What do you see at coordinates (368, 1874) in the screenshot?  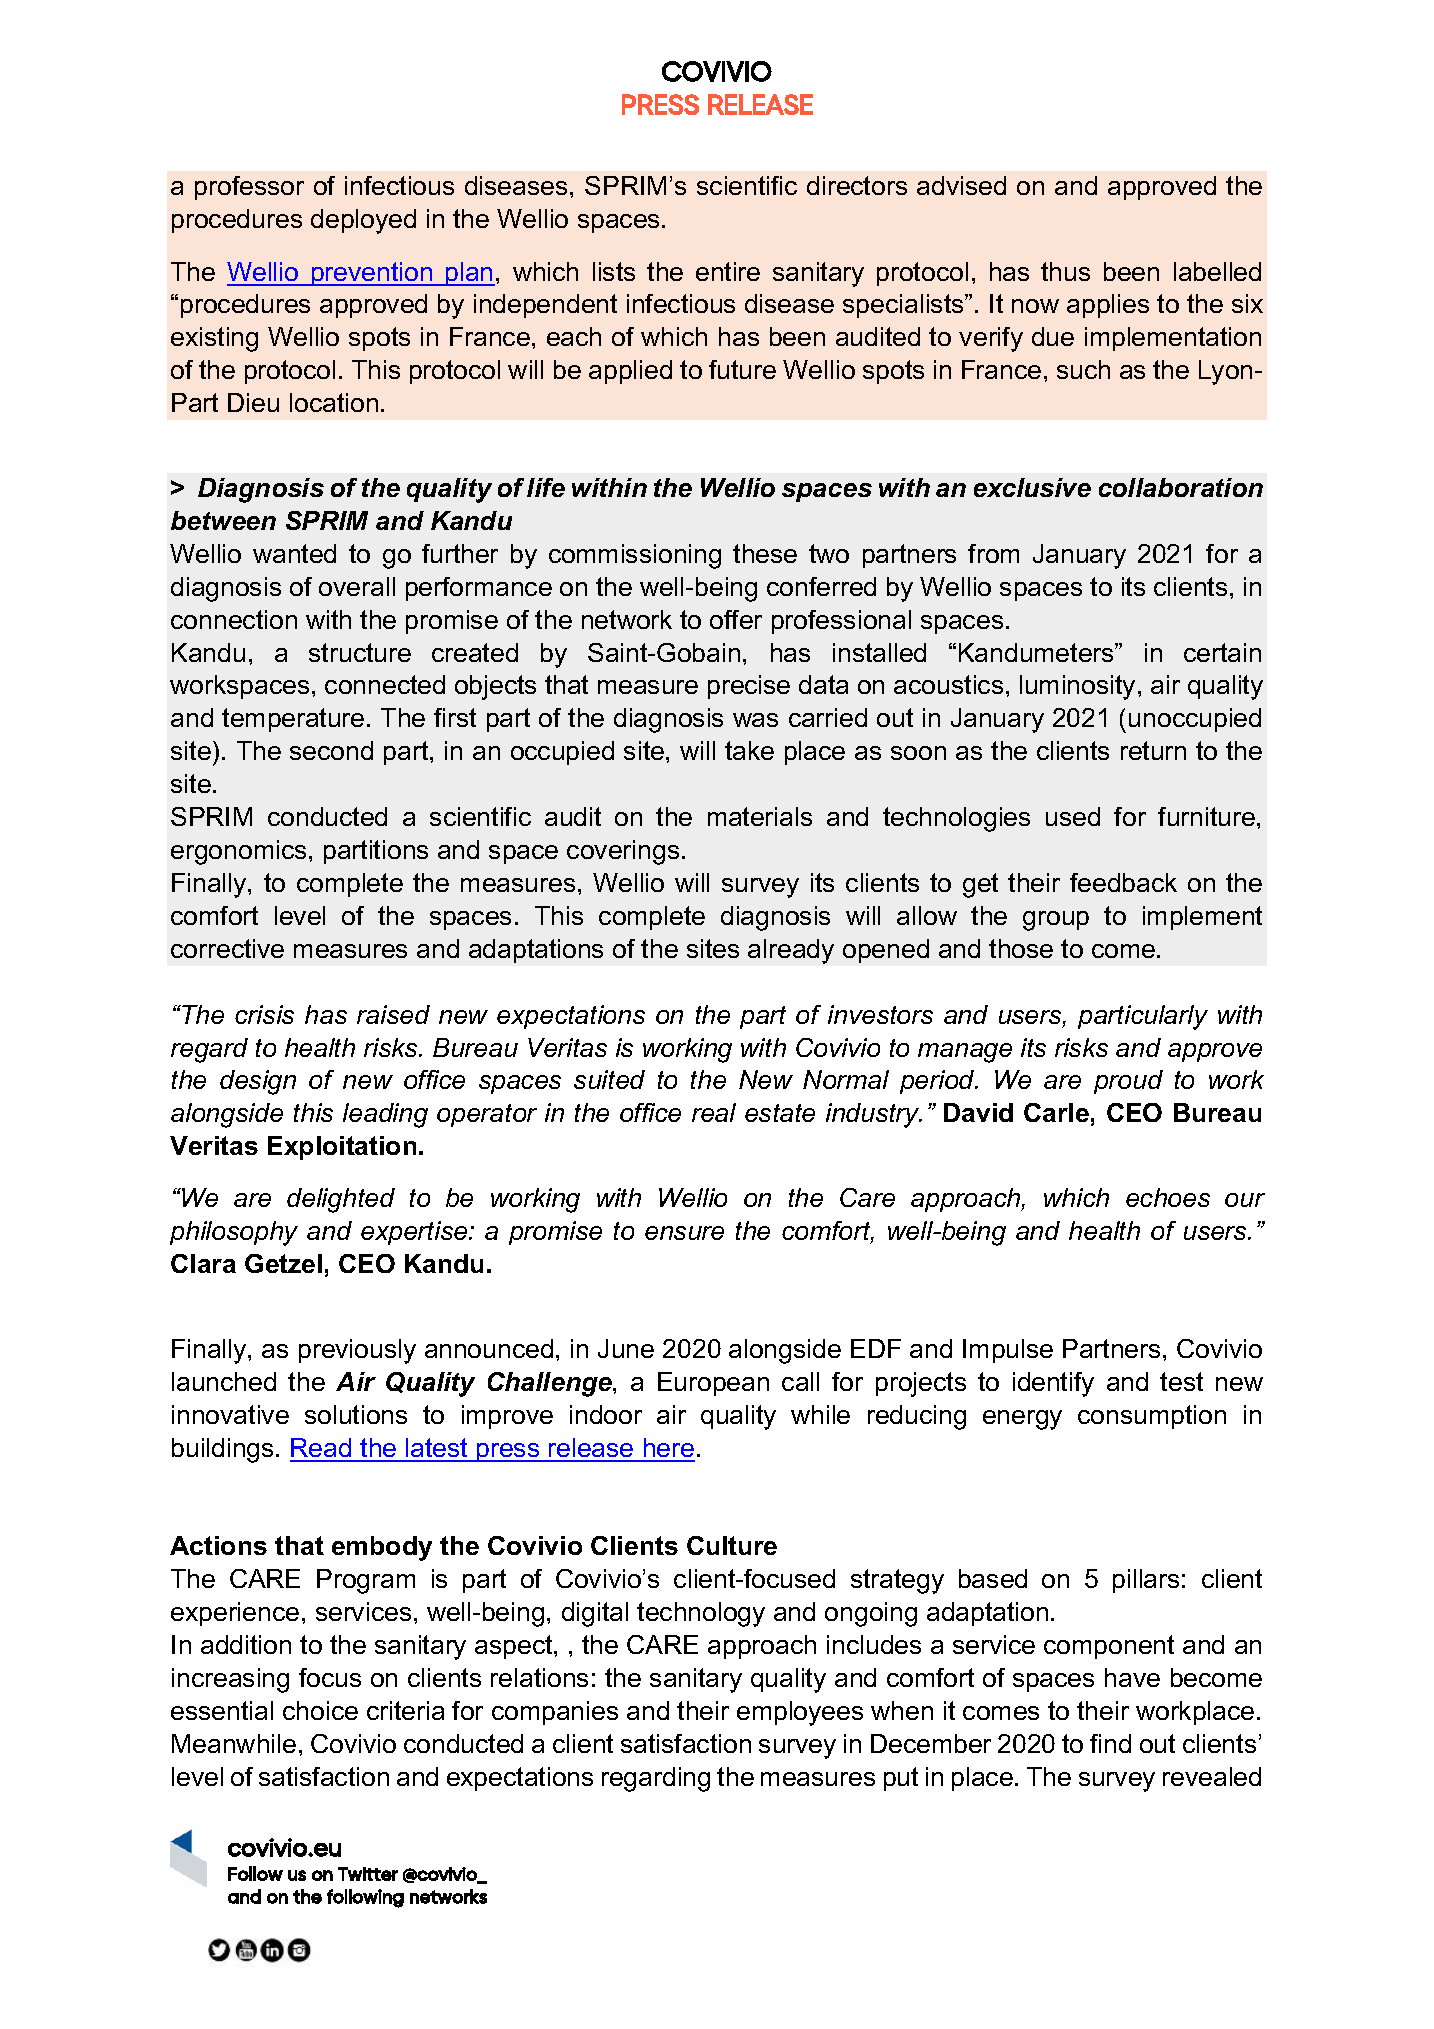 I see `Twitter` at bounding box center [368, 1874].
